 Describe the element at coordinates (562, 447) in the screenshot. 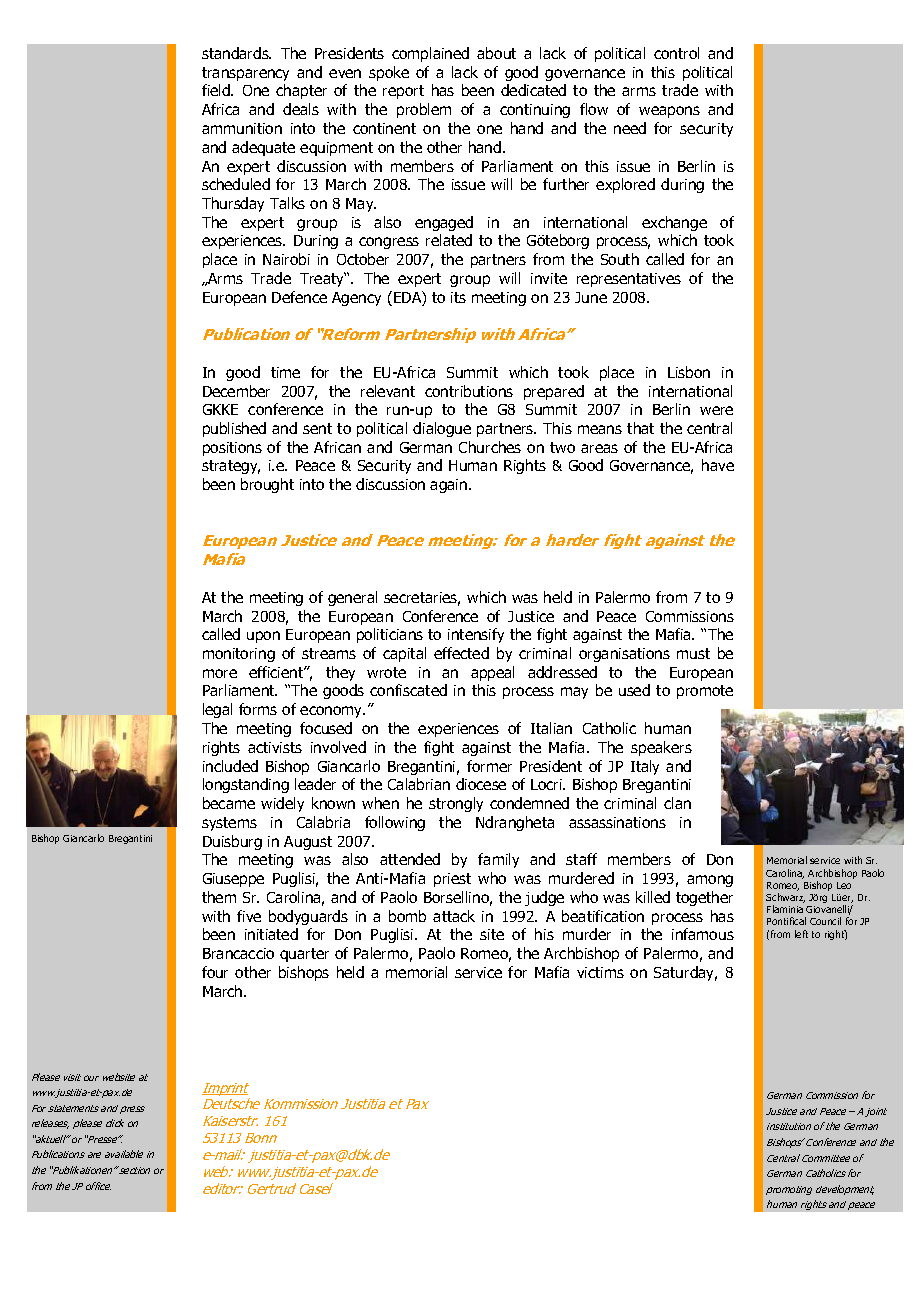

I see `two` at that location.
